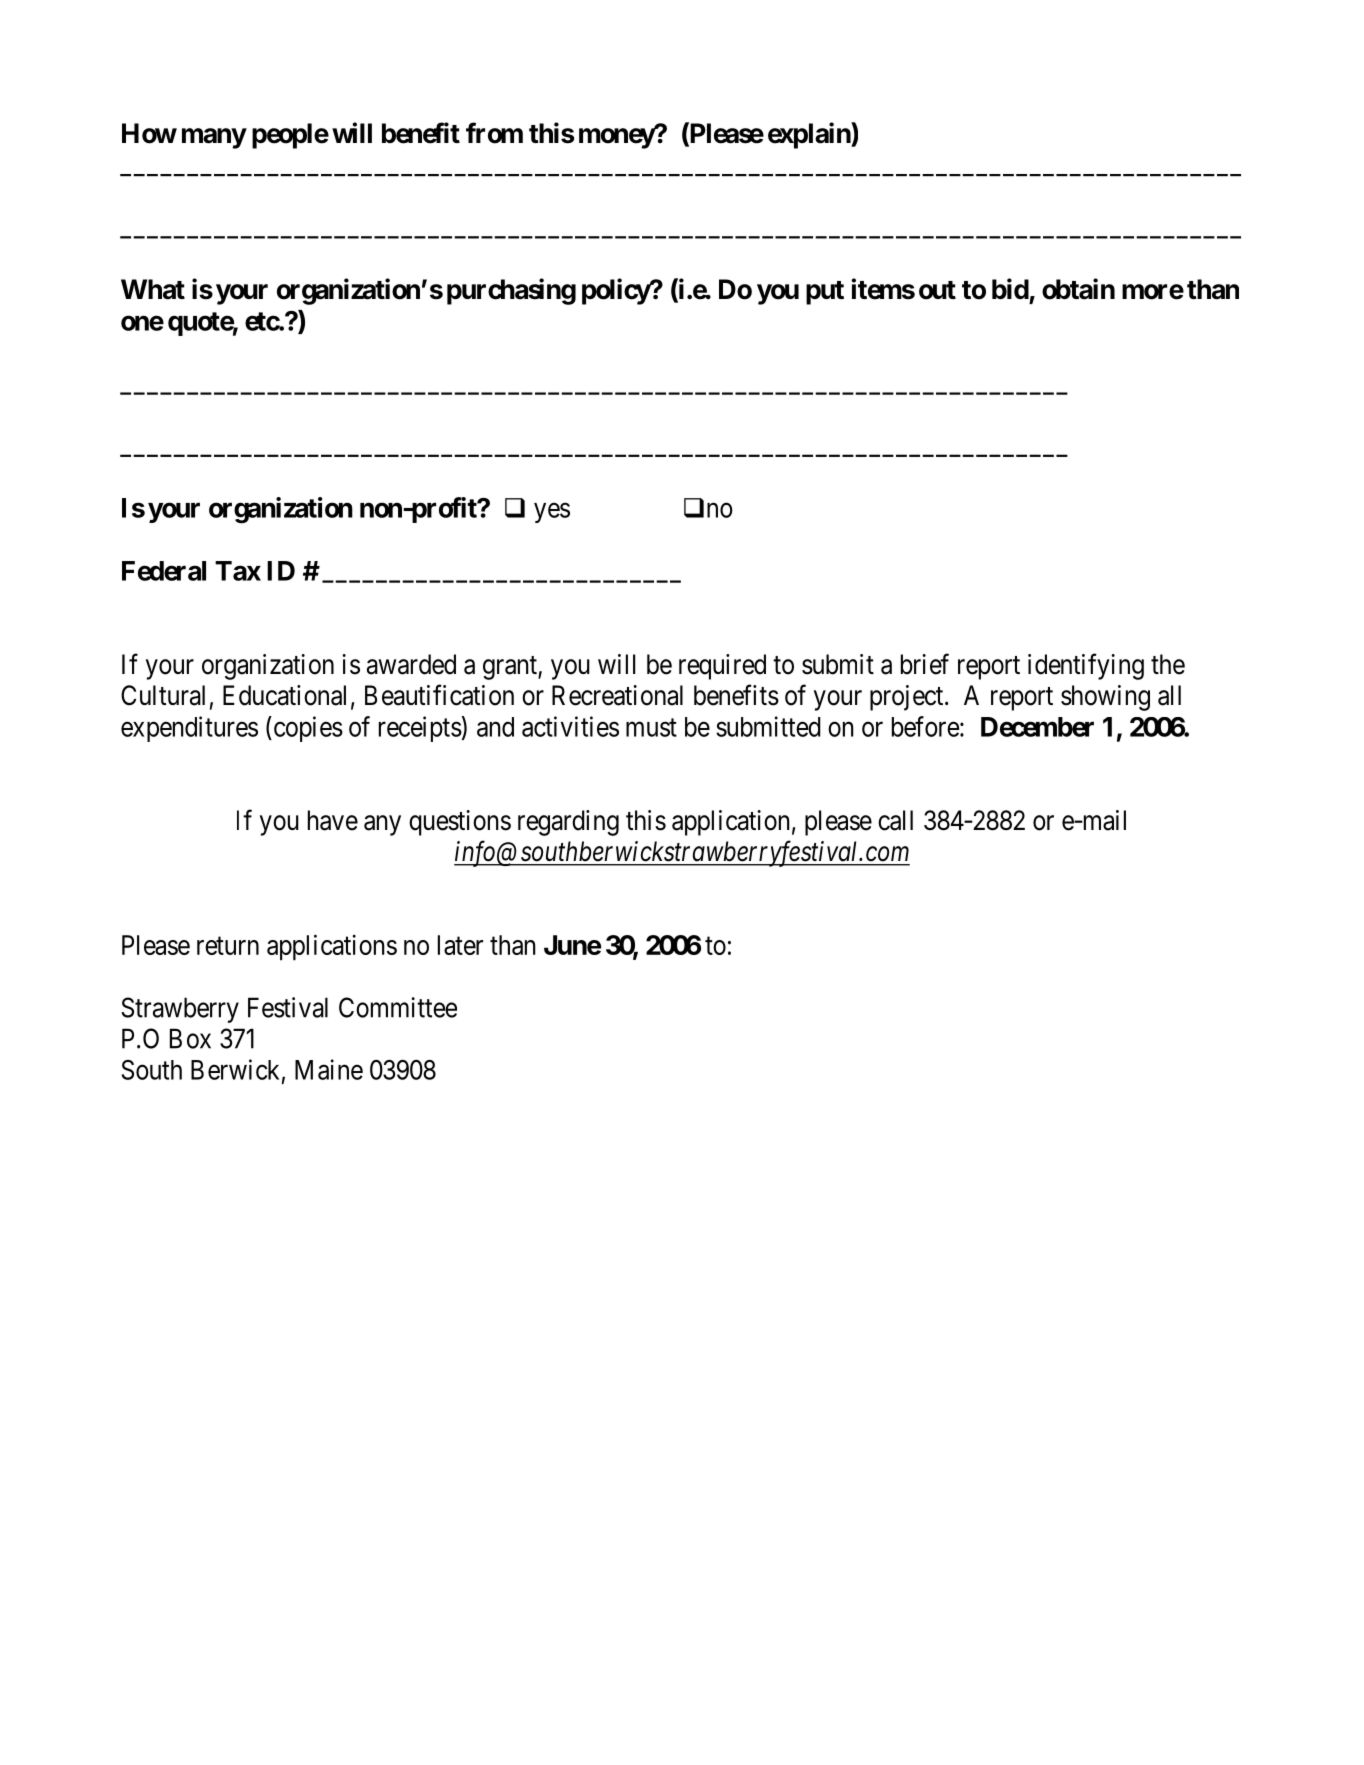  I want to click on Committee, so click(398, 1007).
